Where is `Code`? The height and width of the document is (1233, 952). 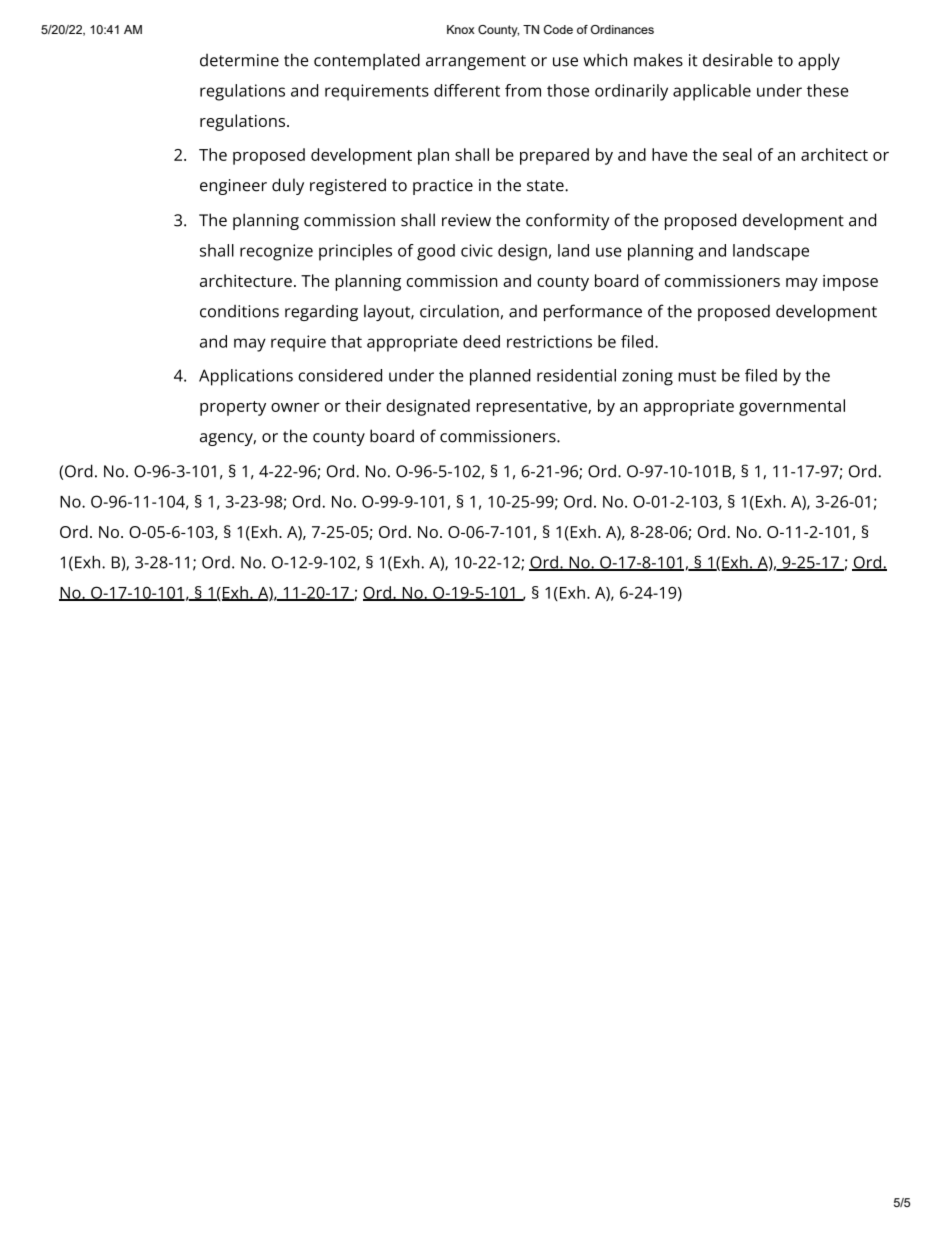 Code is located at coordinates (558, 29).
